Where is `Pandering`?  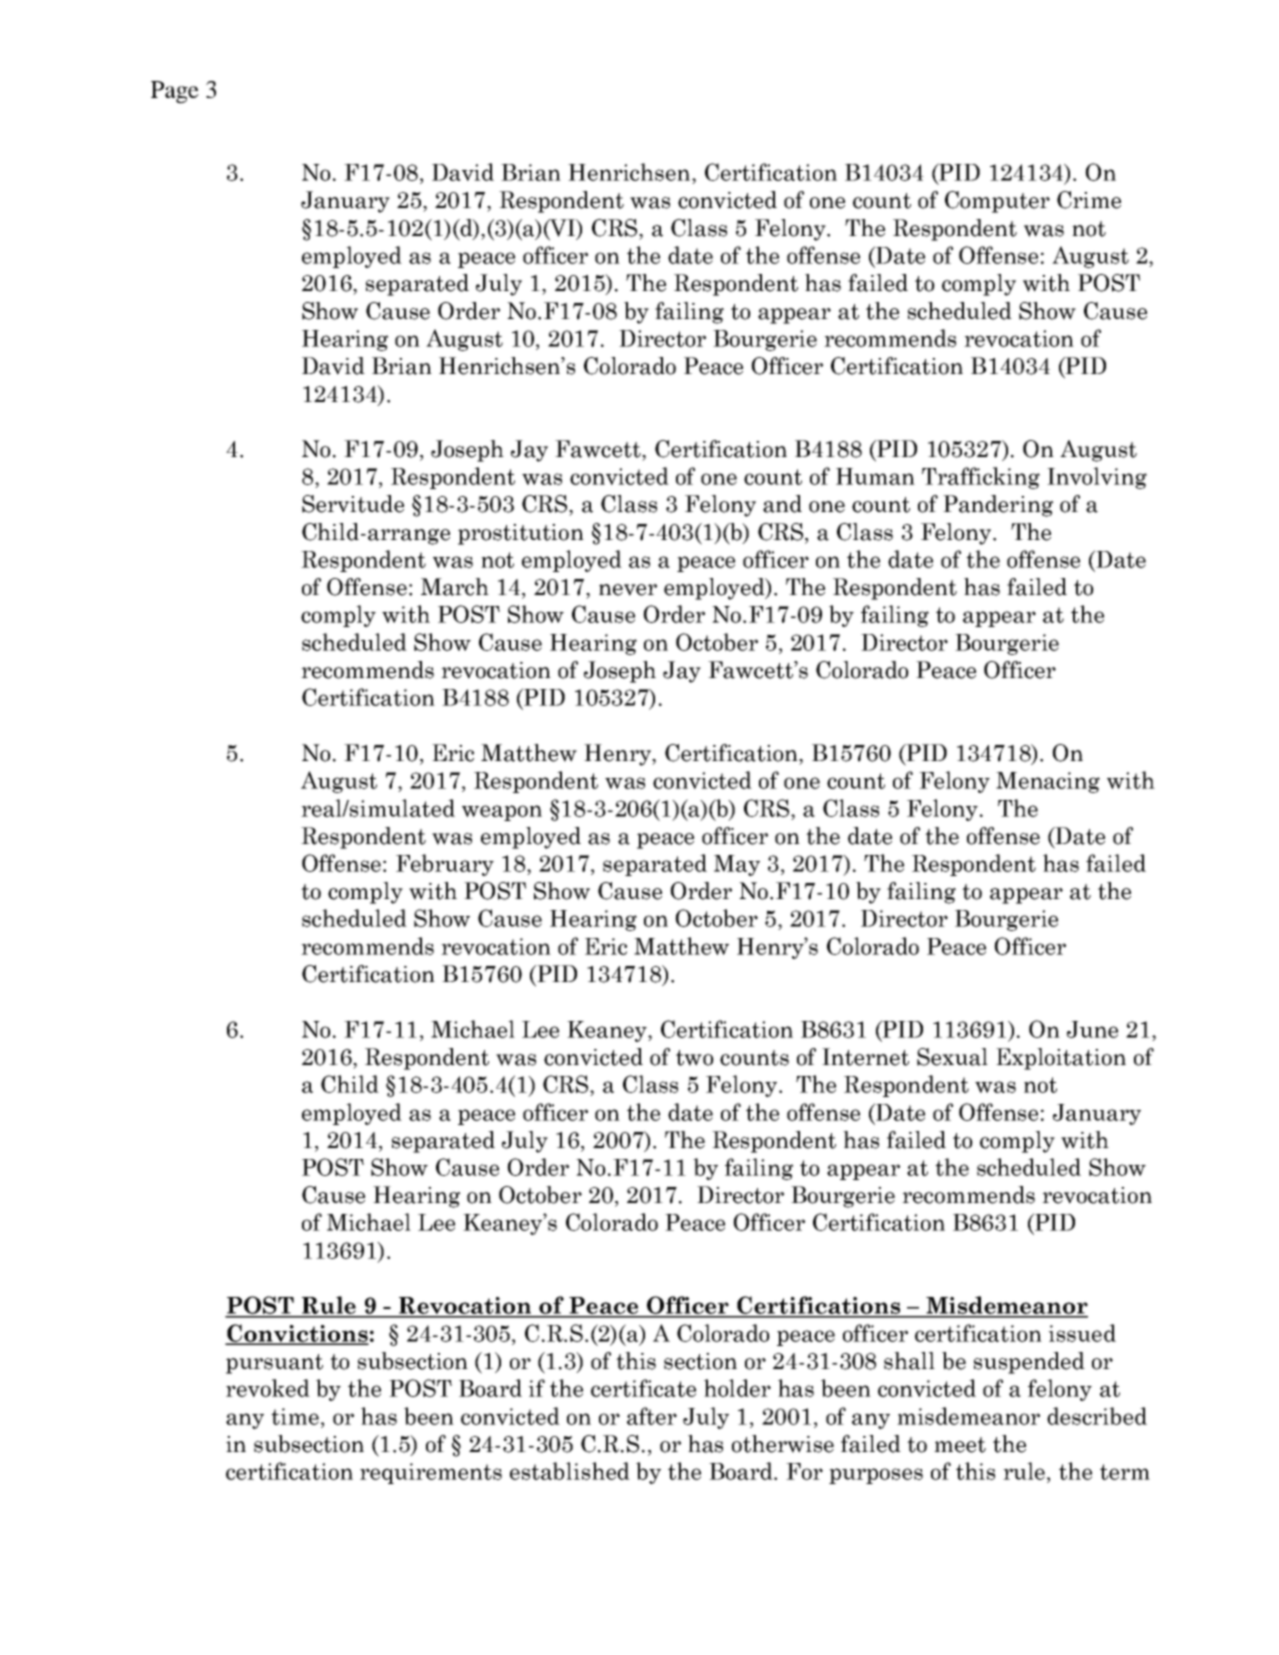 Pandering is located at coordinates (998, 506).
